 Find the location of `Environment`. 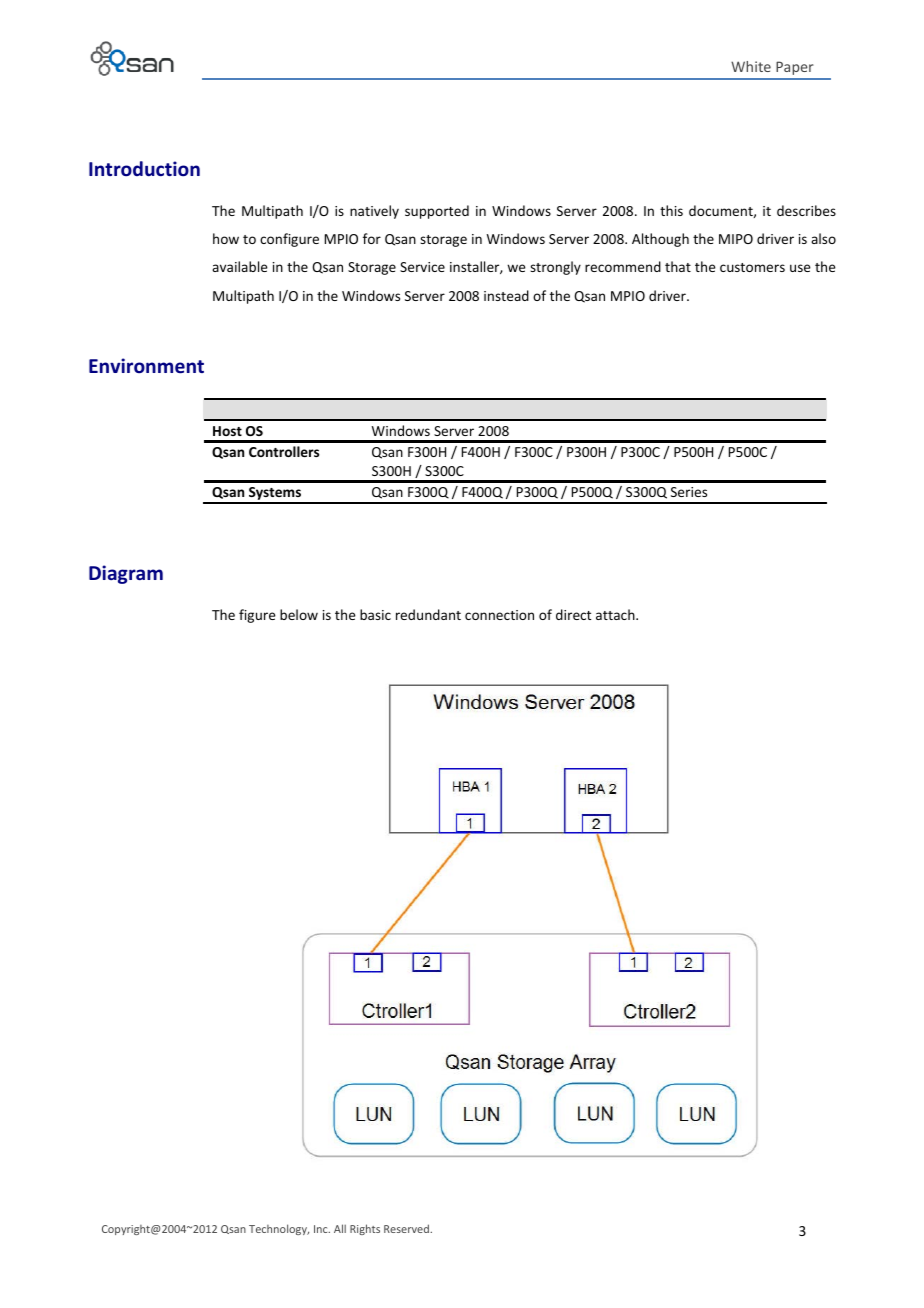

Environment is located at coordinates (146, 366).
